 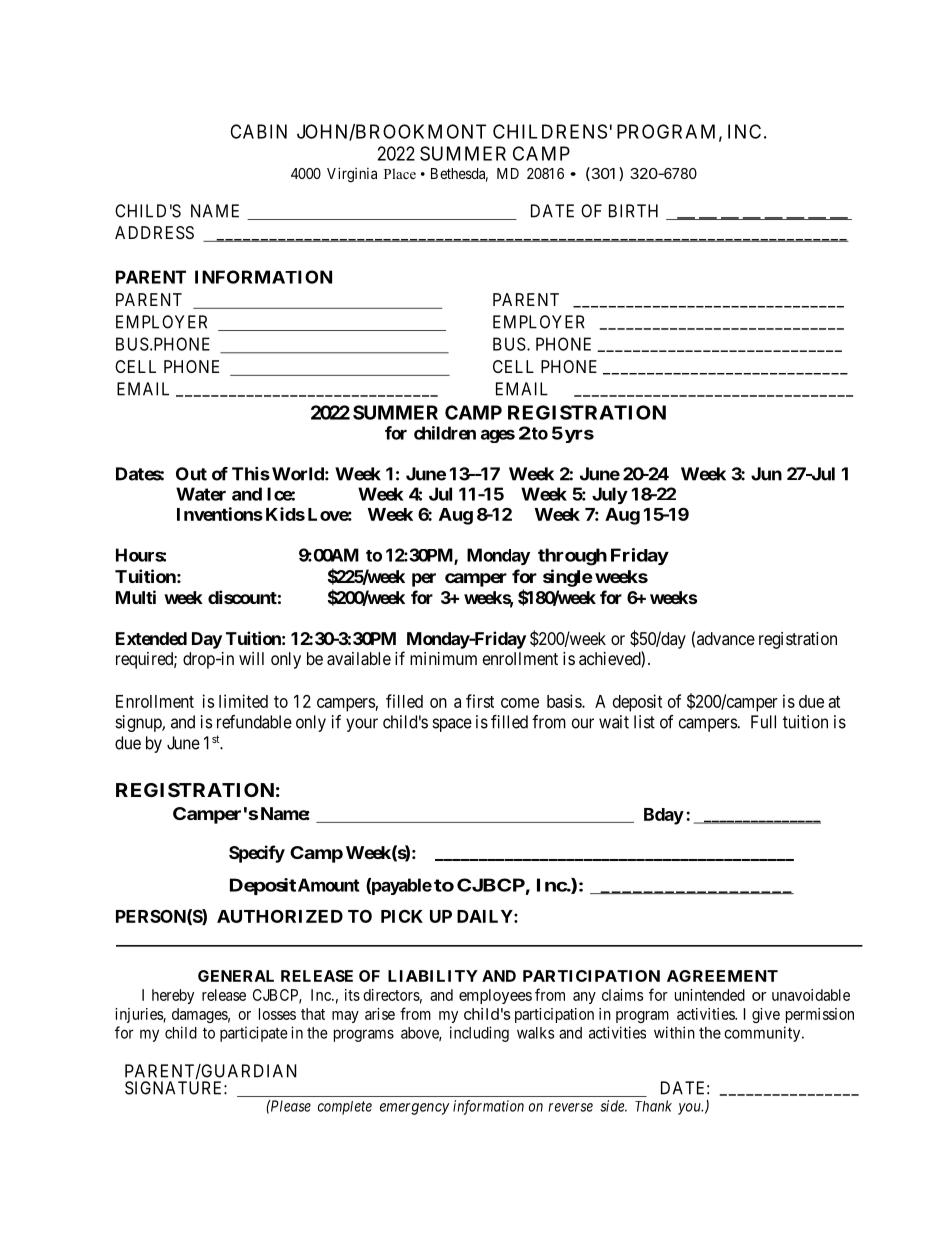 What do you see at coordinates (763, 722) in the document?
I see `Full` at bounding box center [763, 722].
